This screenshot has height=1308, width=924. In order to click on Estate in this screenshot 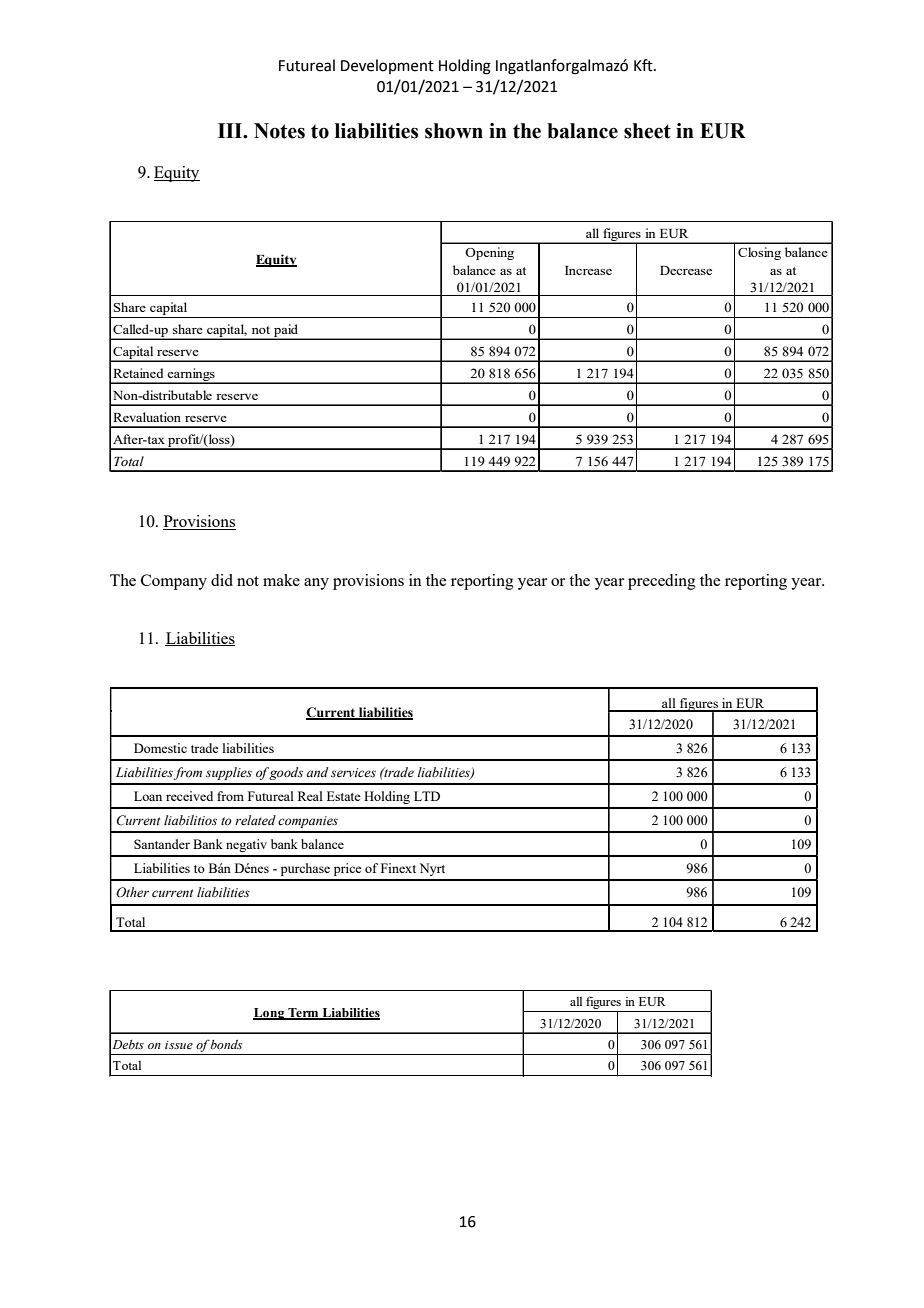, I will do `click(343, 796)`.
